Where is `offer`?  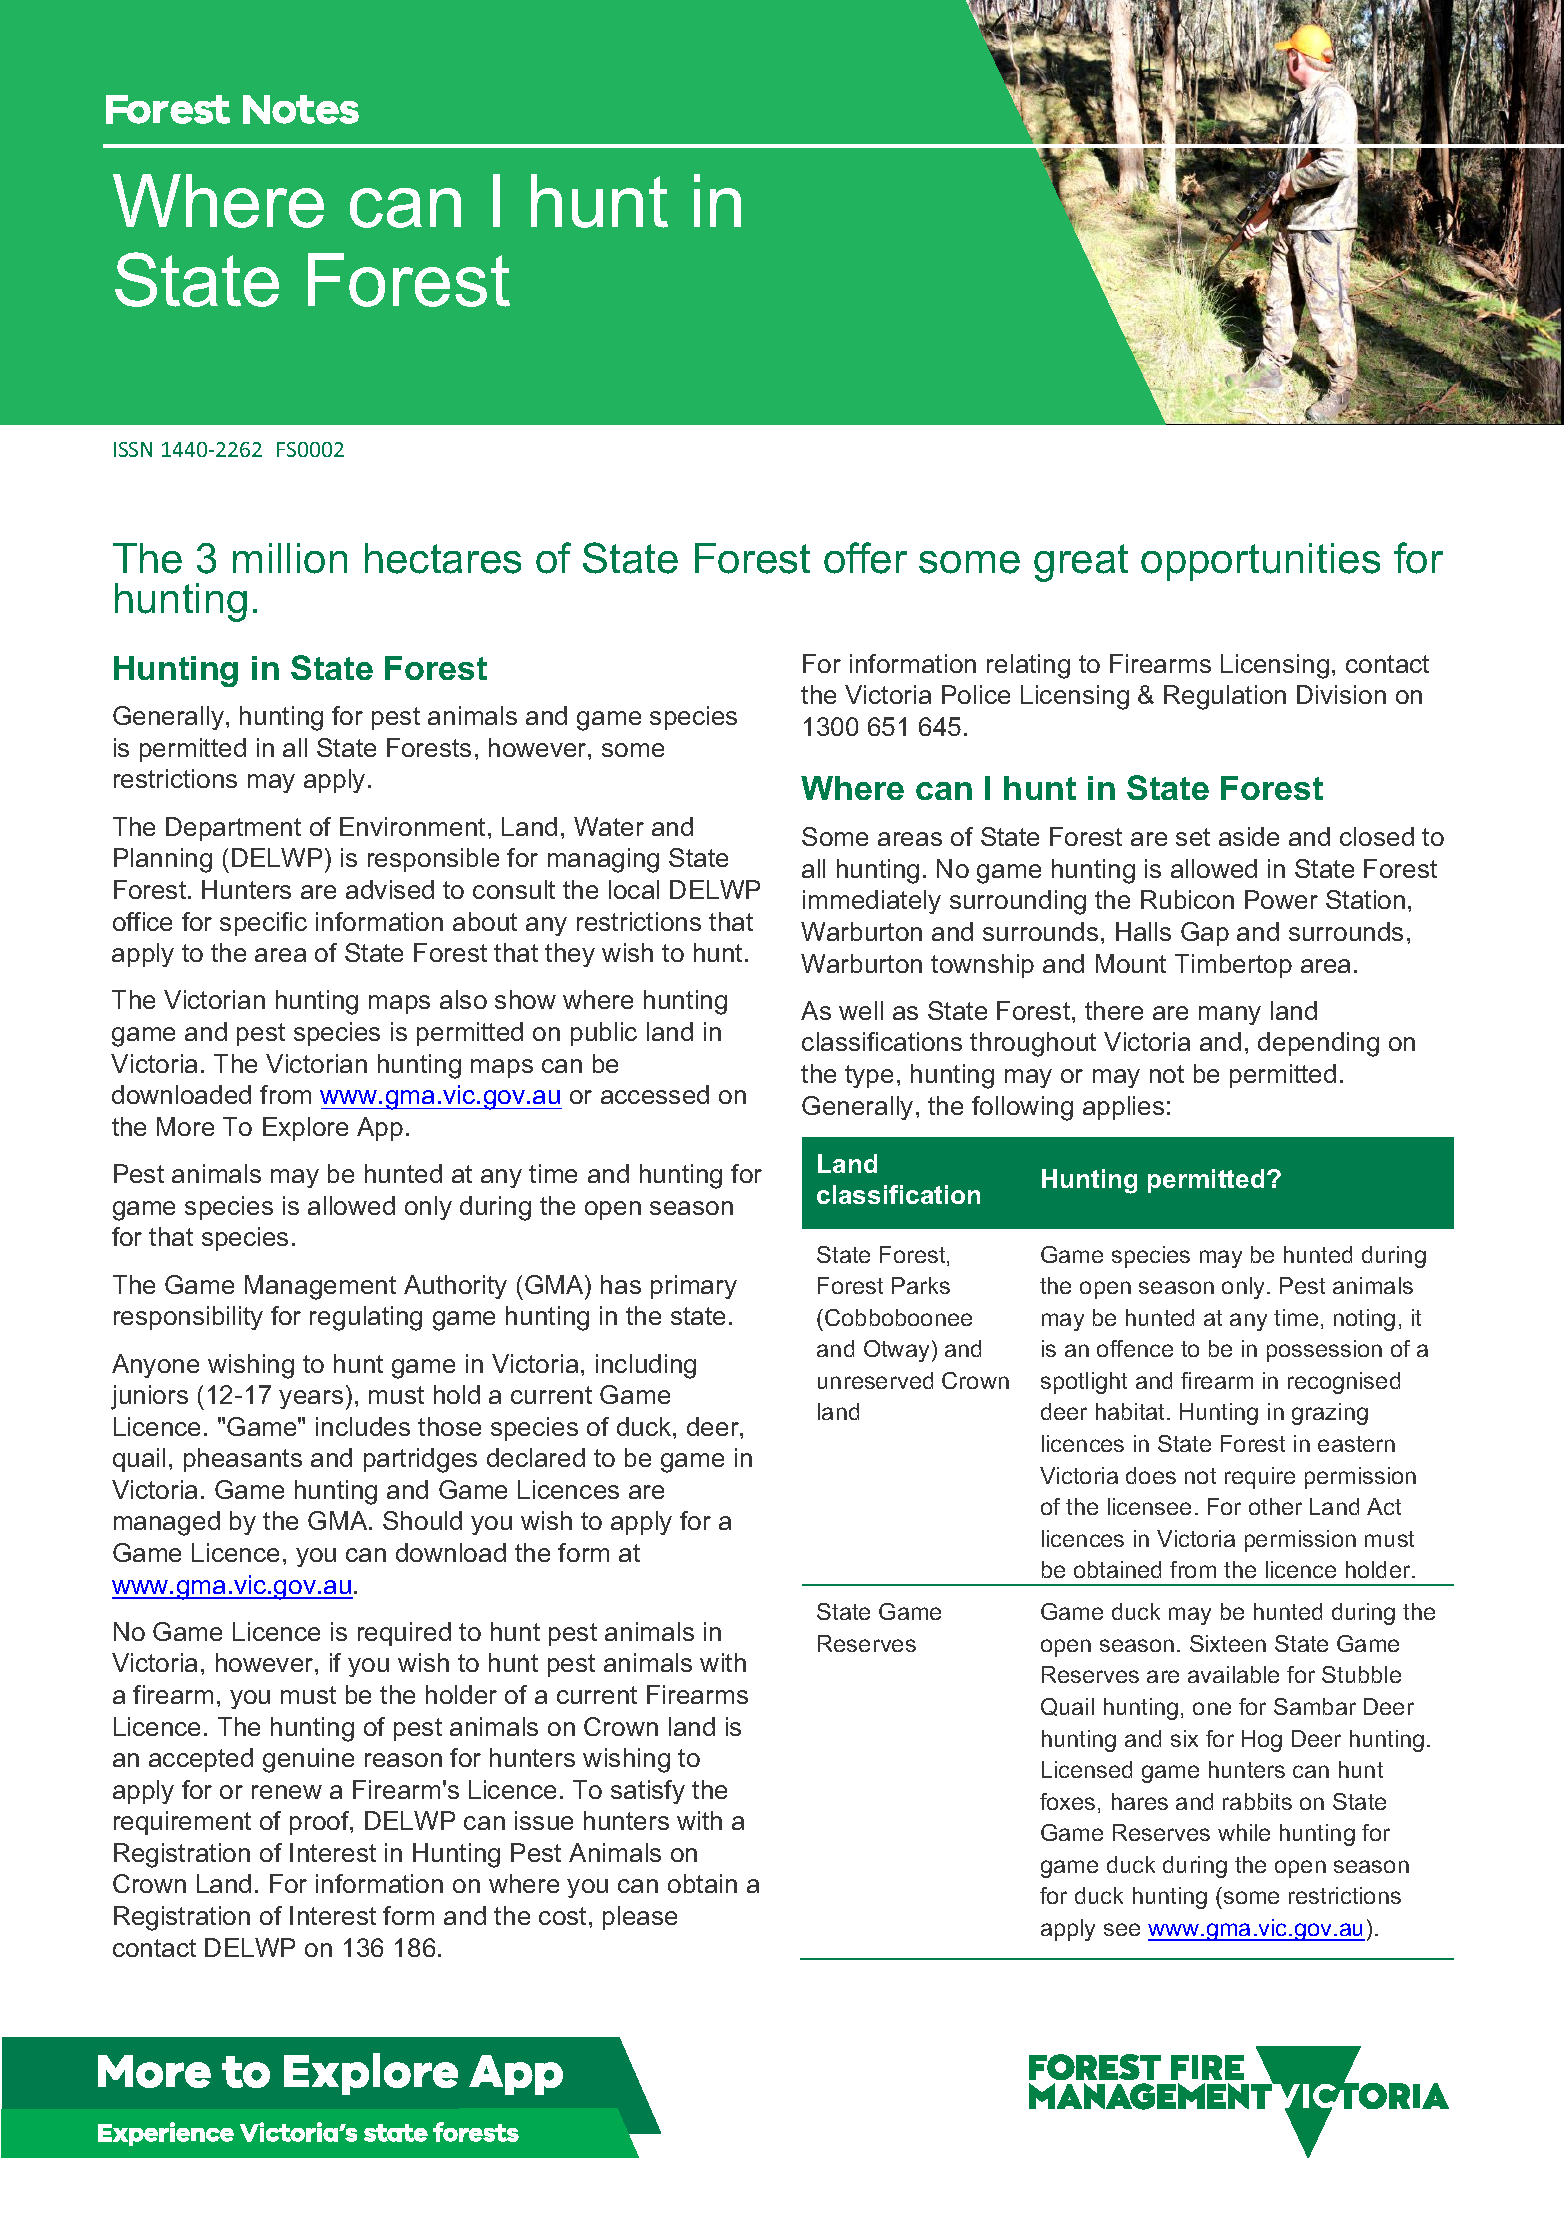 offer is located at coordinates (865, 558).
